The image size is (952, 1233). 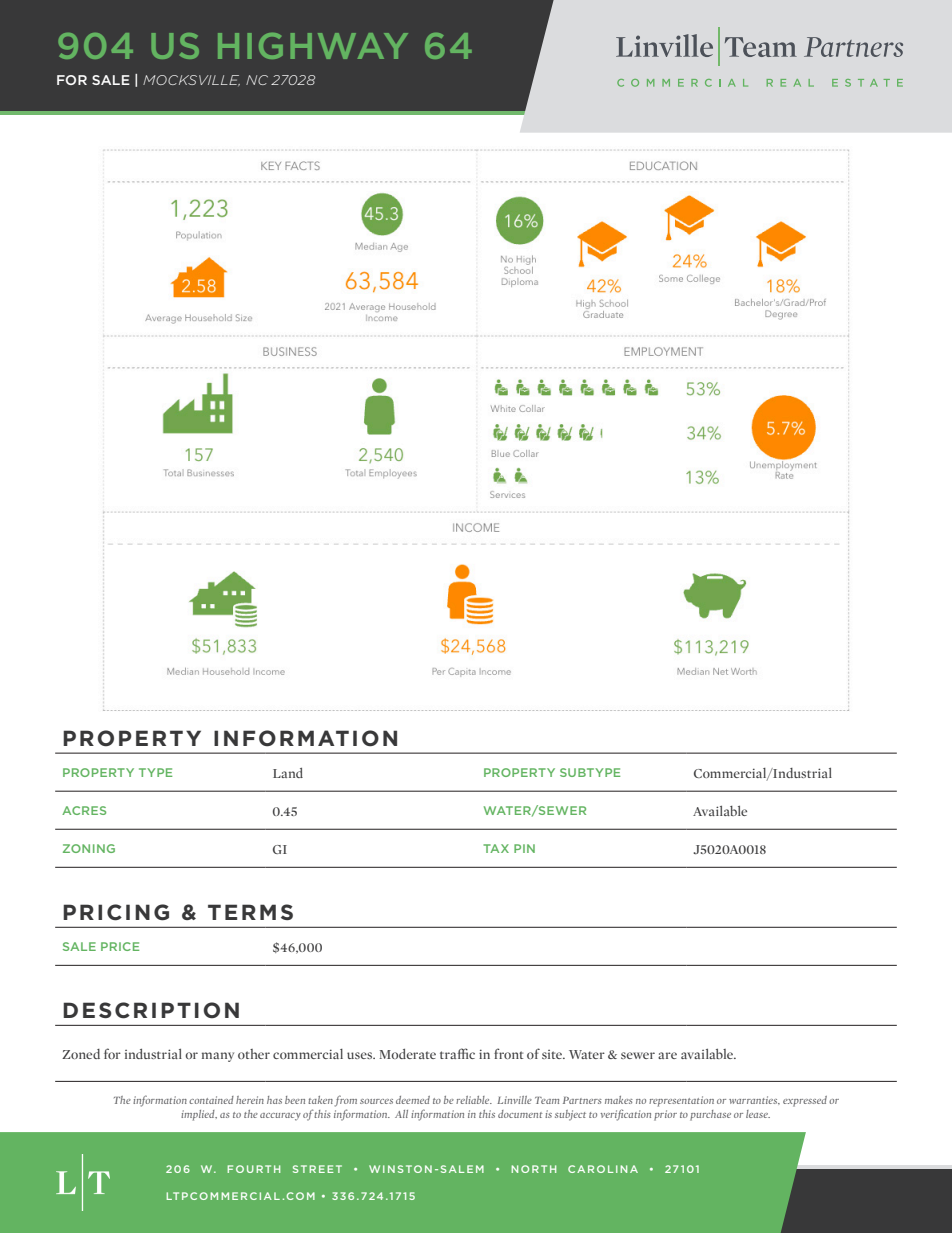 What do you see at coordinates (313, 46) in the screenshot?
I see `HIGHWAY` at bounding box center [313, 46].
